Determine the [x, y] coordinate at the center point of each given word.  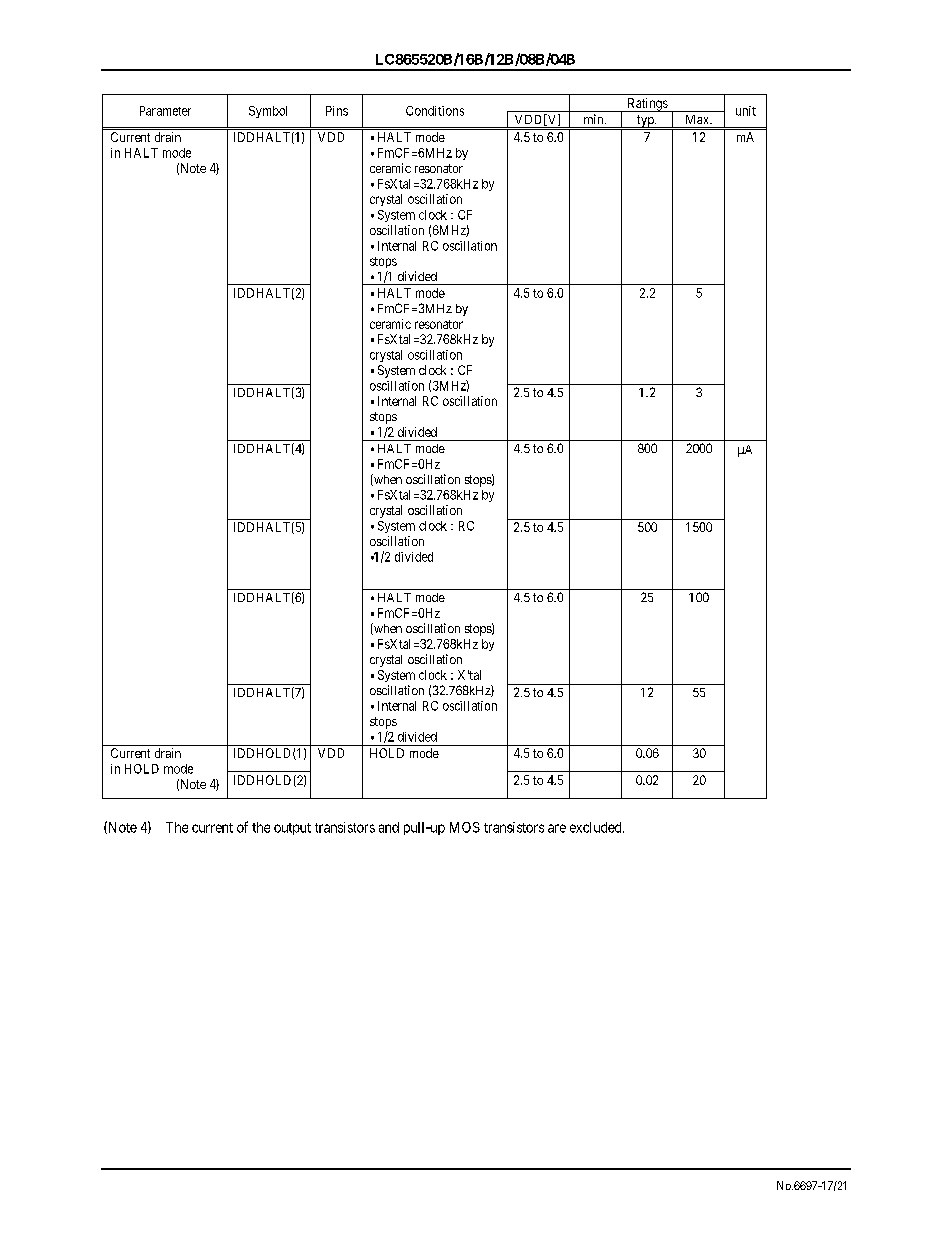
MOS [465, 827]
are [557, 828]
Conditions [435, 111]
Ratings [647, 105]
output [292, 829]
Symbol [268, 112]
